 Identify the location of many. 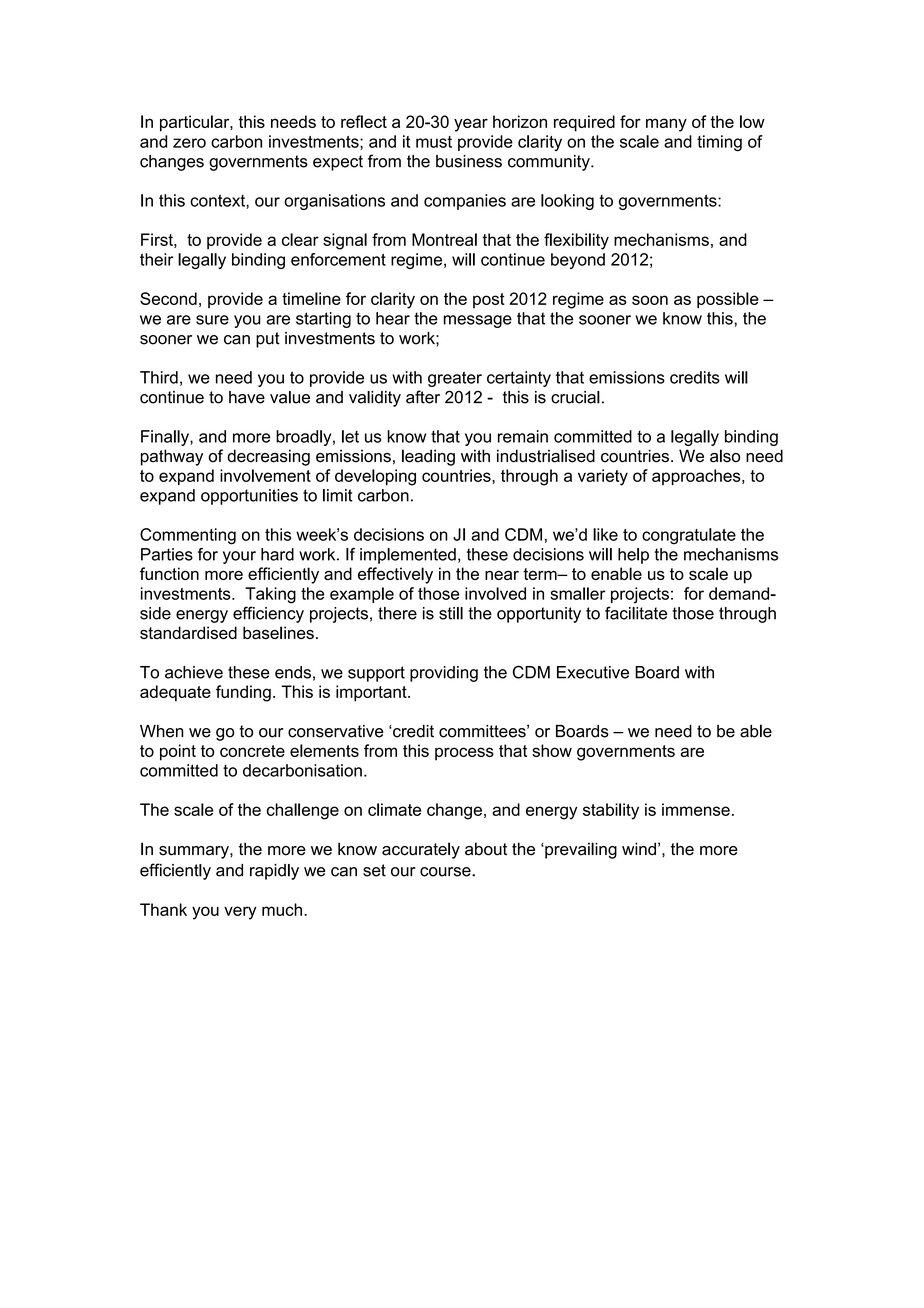
(666, 125).
